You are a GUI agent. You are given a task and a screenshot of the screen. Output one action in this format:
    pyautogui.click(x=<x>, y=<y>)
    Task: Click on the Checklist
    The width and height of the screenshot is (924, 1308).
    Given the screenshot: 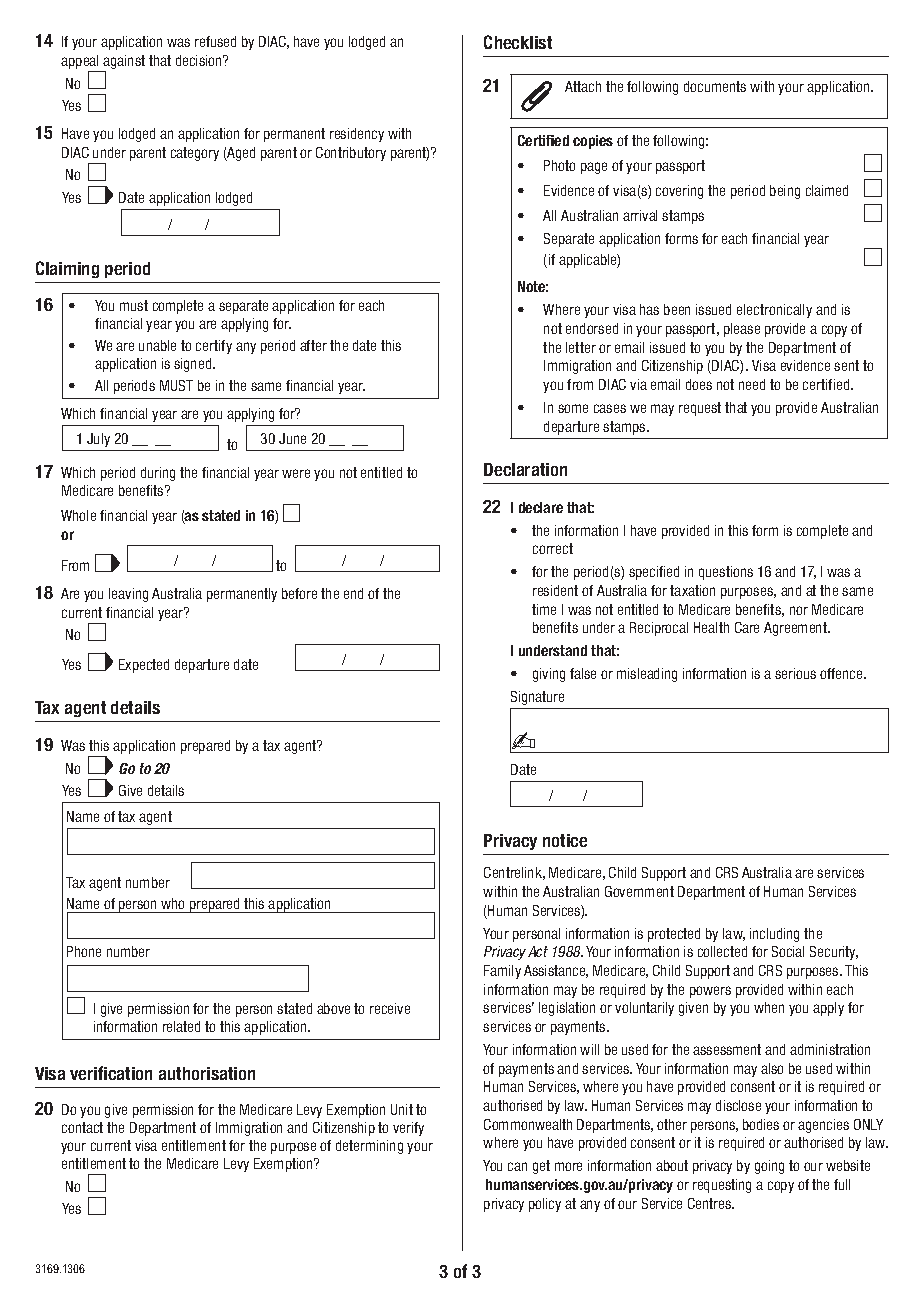 What is the action you would take?
    pyautogui.click(x=518, y=42)
